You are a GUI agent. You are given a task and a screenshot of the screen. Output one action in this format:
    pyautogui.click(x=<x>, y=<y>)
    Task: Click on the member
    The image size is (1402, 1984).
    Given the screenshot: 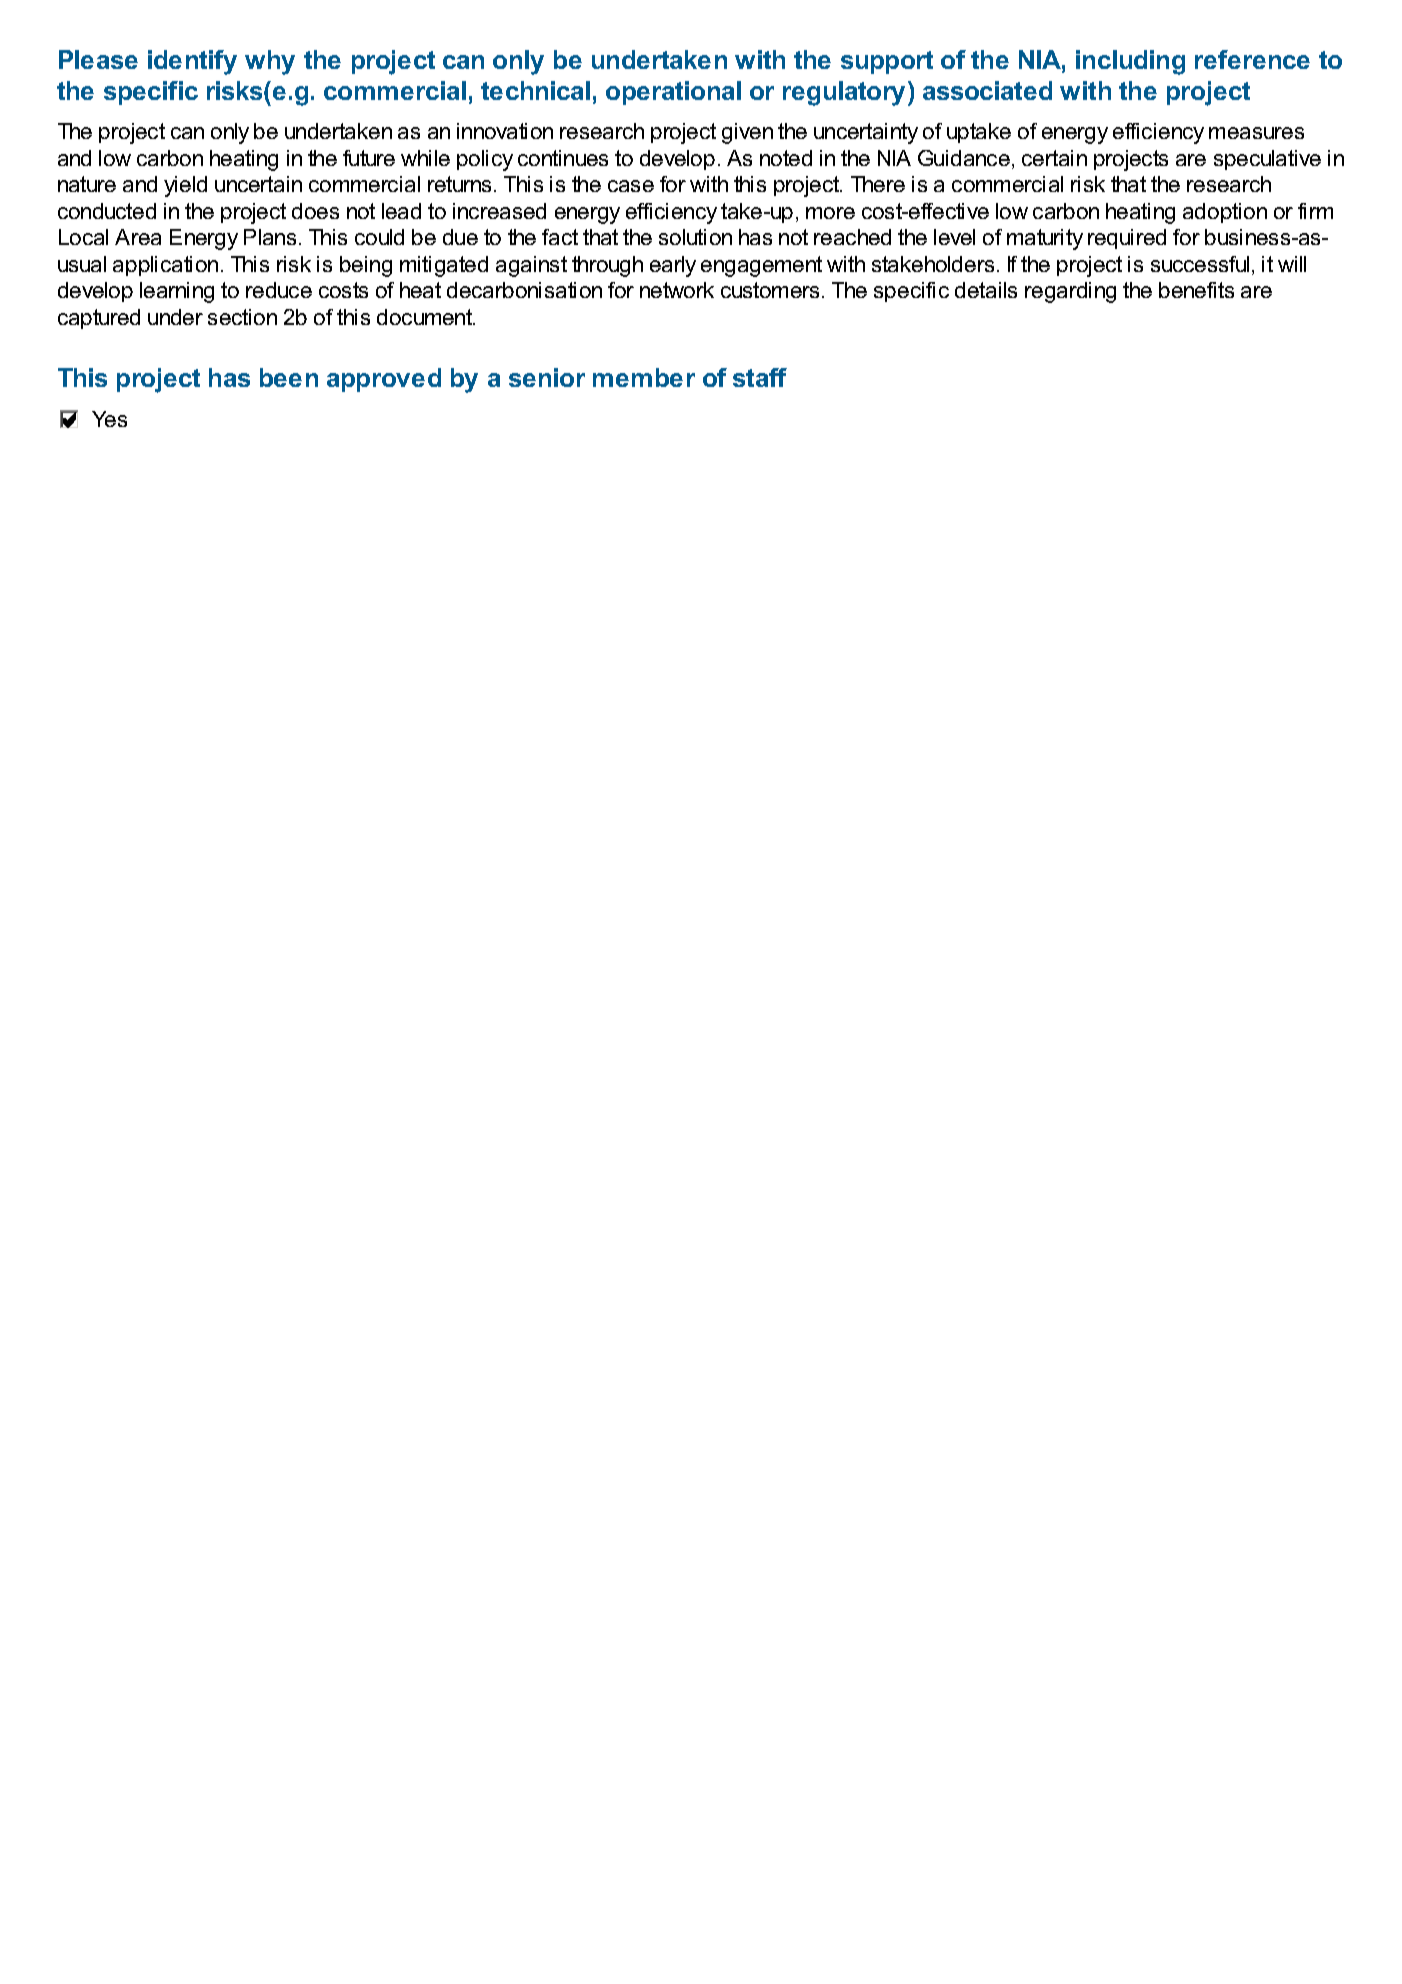 What is the action you would take?
    pyautogui.click(x=644, y=377)
